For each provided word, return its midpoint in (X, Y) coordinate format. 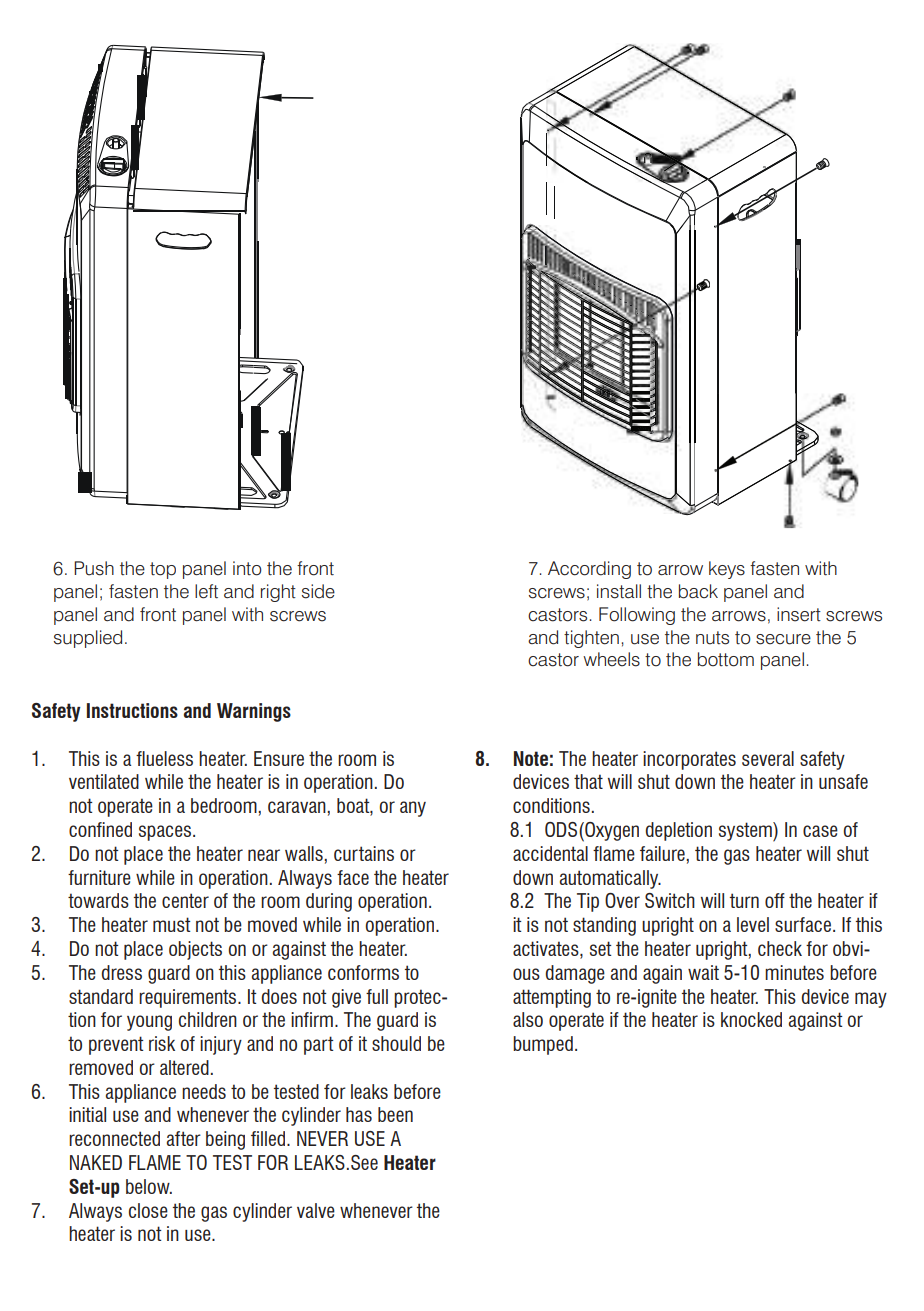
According (589, 570)
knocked (751, 1019)
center (185, 900)
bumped (543, 1045)
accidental (550, 853)
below (149, 1186)
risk (162, 1043)
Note (531, 758)
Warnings (254, 712)
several (768, 758)
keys (727, 570)
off (775, 900)
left (206, 591)
